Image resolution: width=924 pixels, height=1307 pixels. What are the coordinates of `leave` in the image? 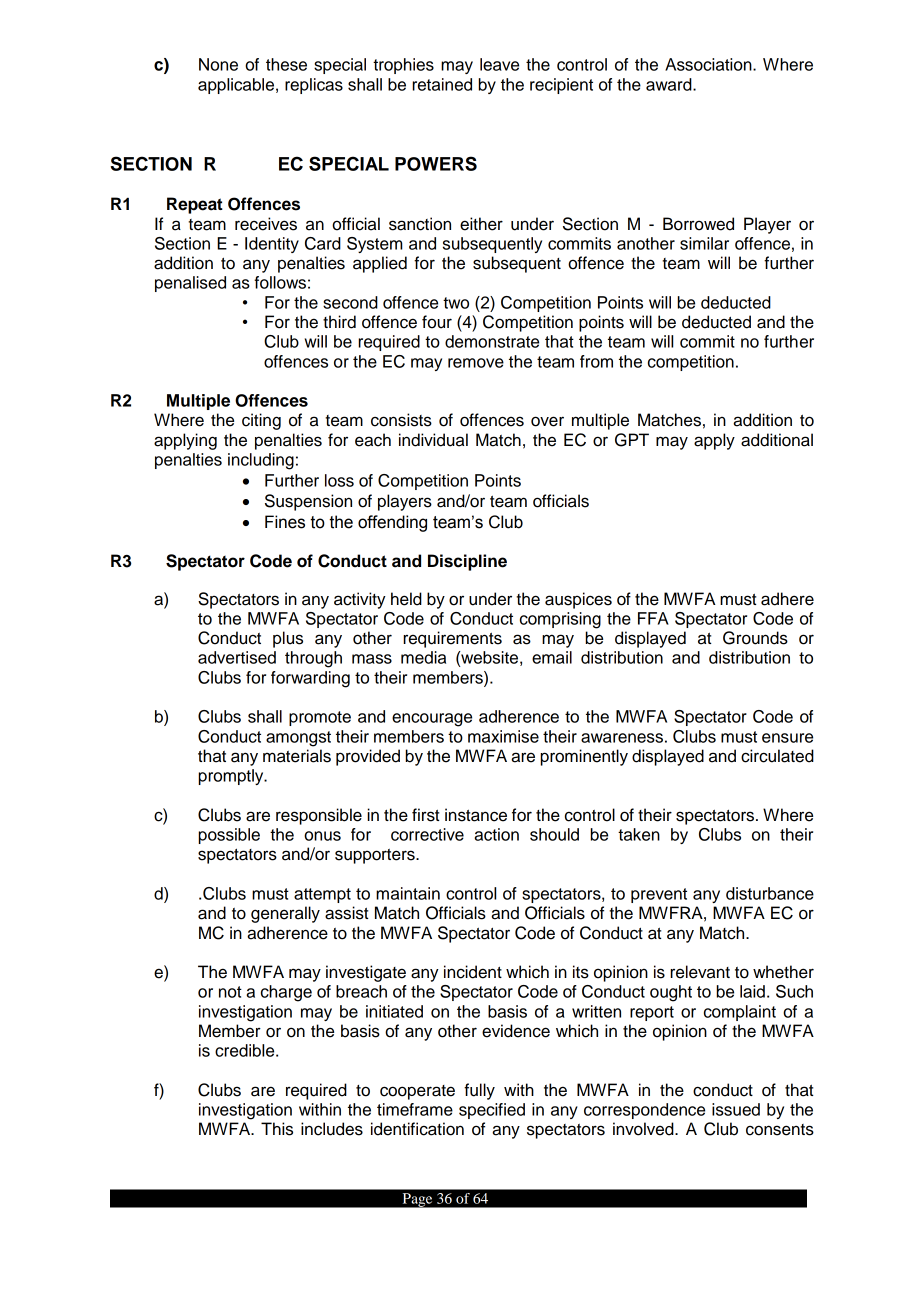 It's located at (499, 64).
